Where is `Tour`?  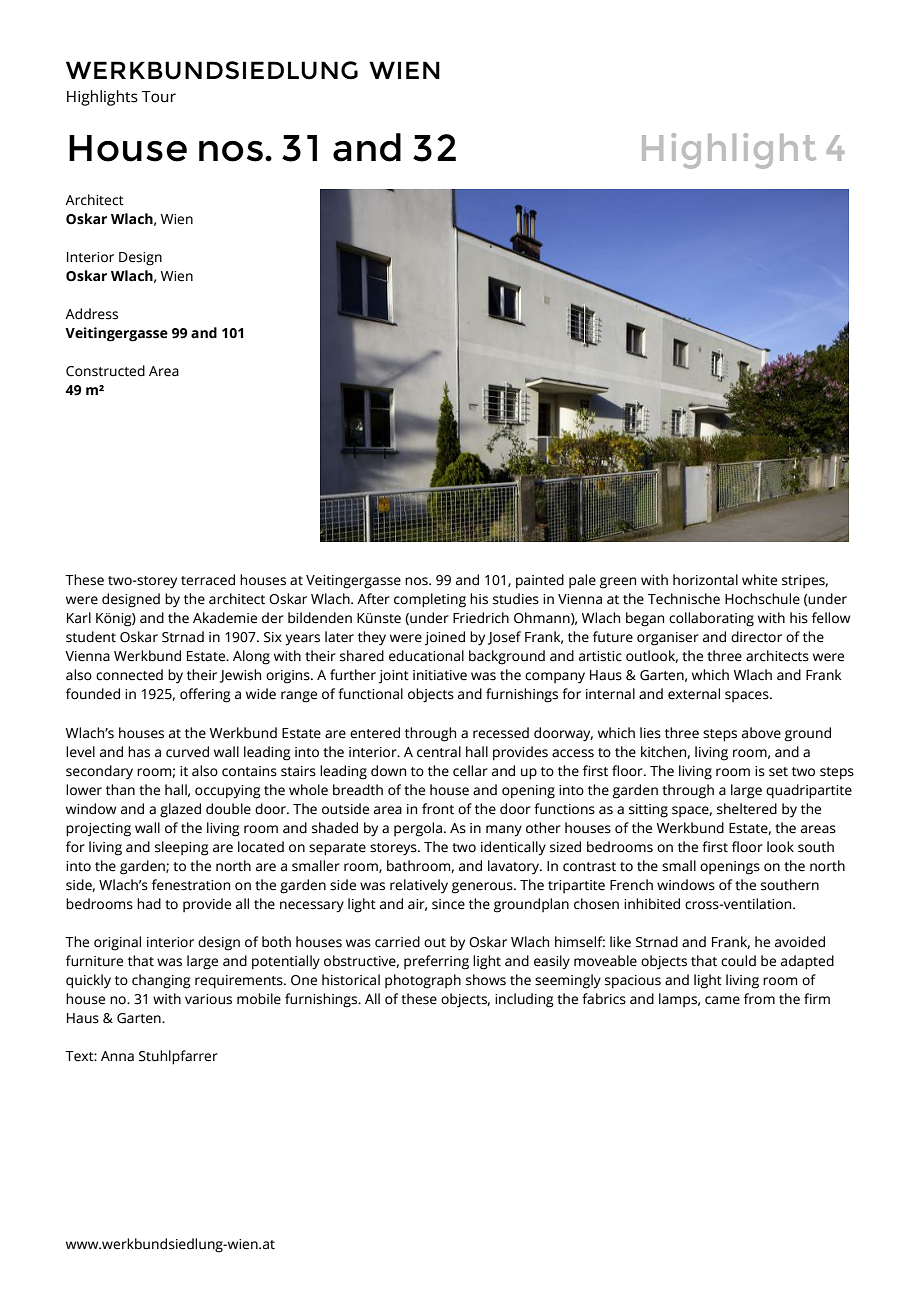
Tour is located at coordinates (159, 97).
